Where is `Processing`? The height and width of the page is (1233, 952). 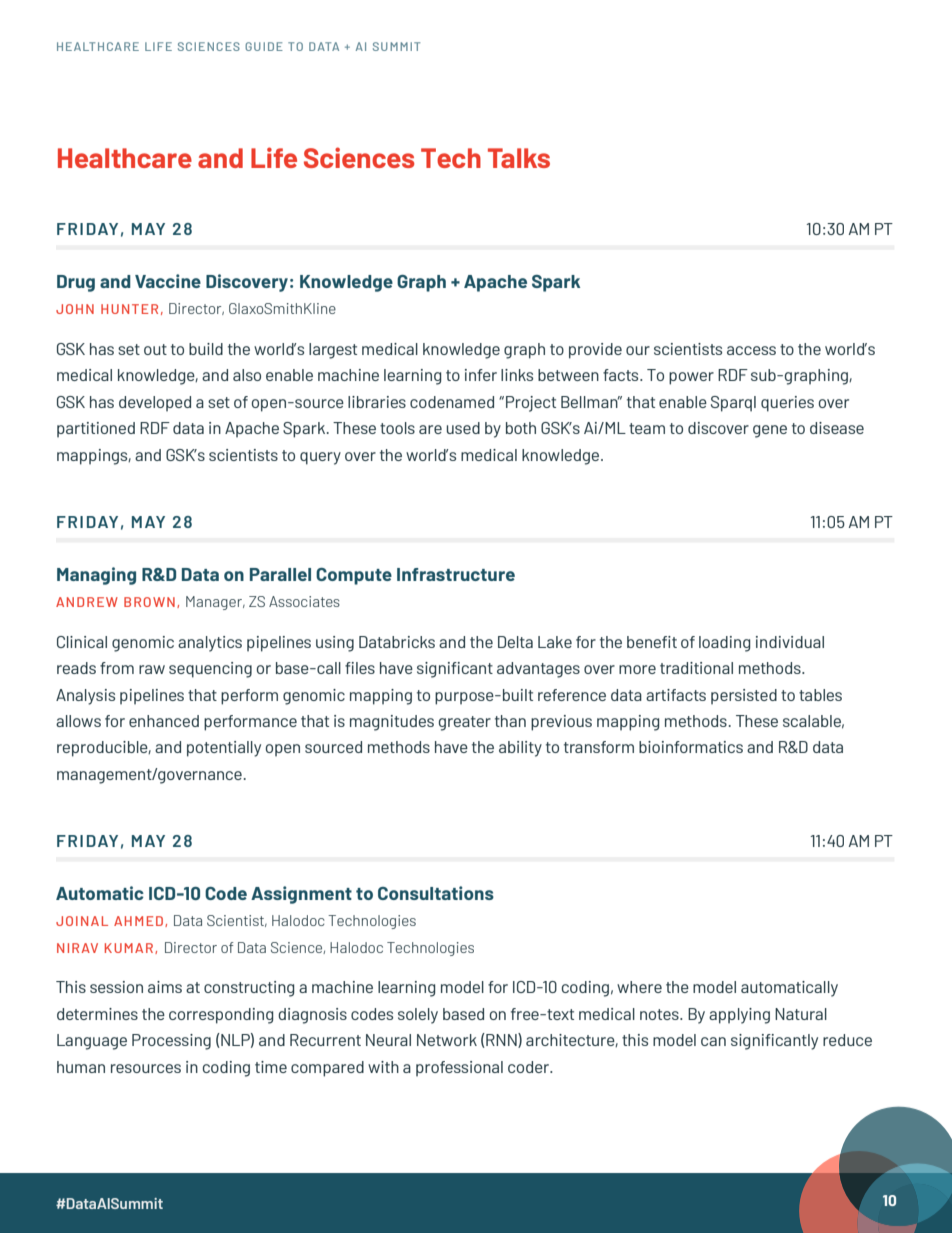 Processing is located at coordinates (171, 1042).
